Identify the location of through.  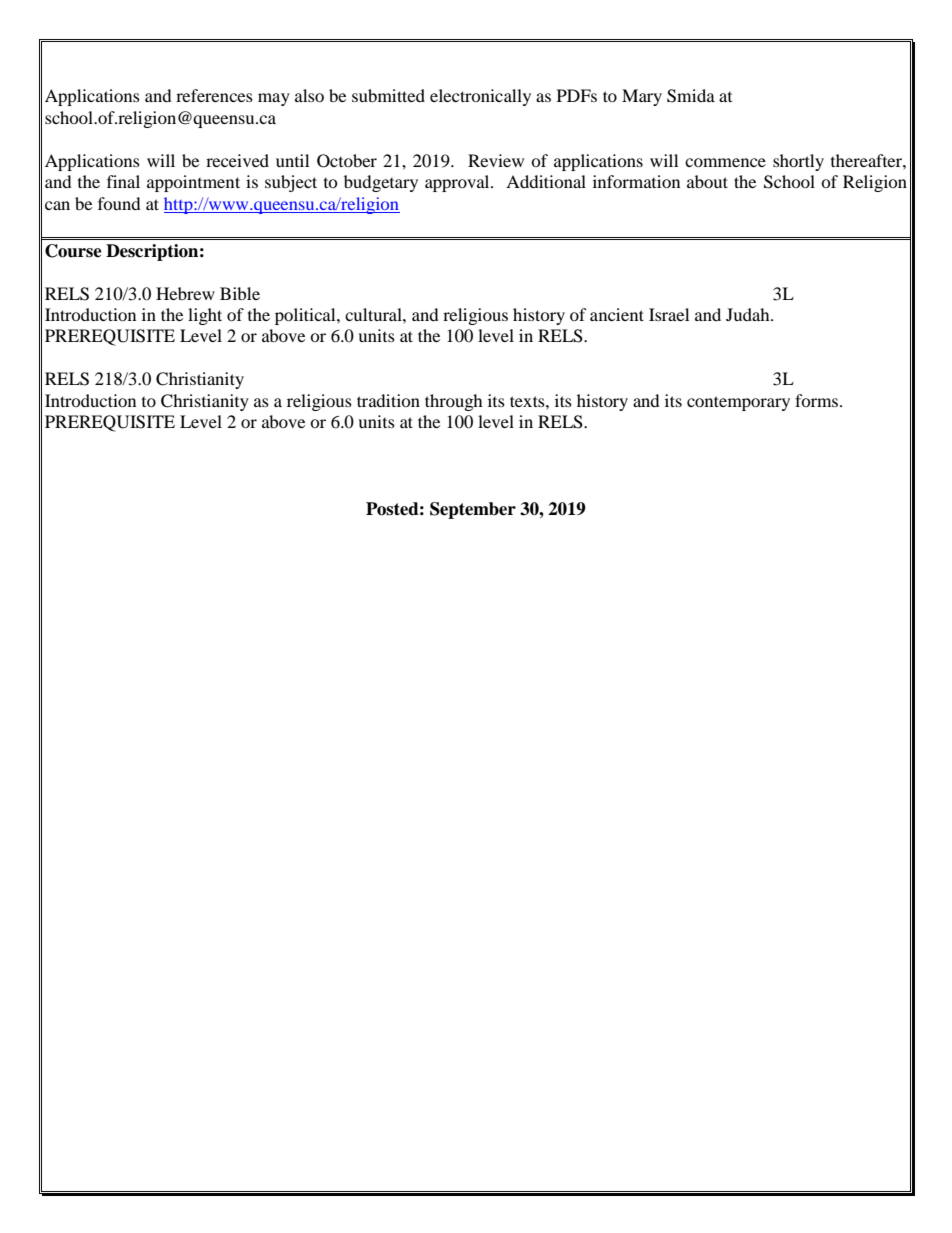
(454, 402).
